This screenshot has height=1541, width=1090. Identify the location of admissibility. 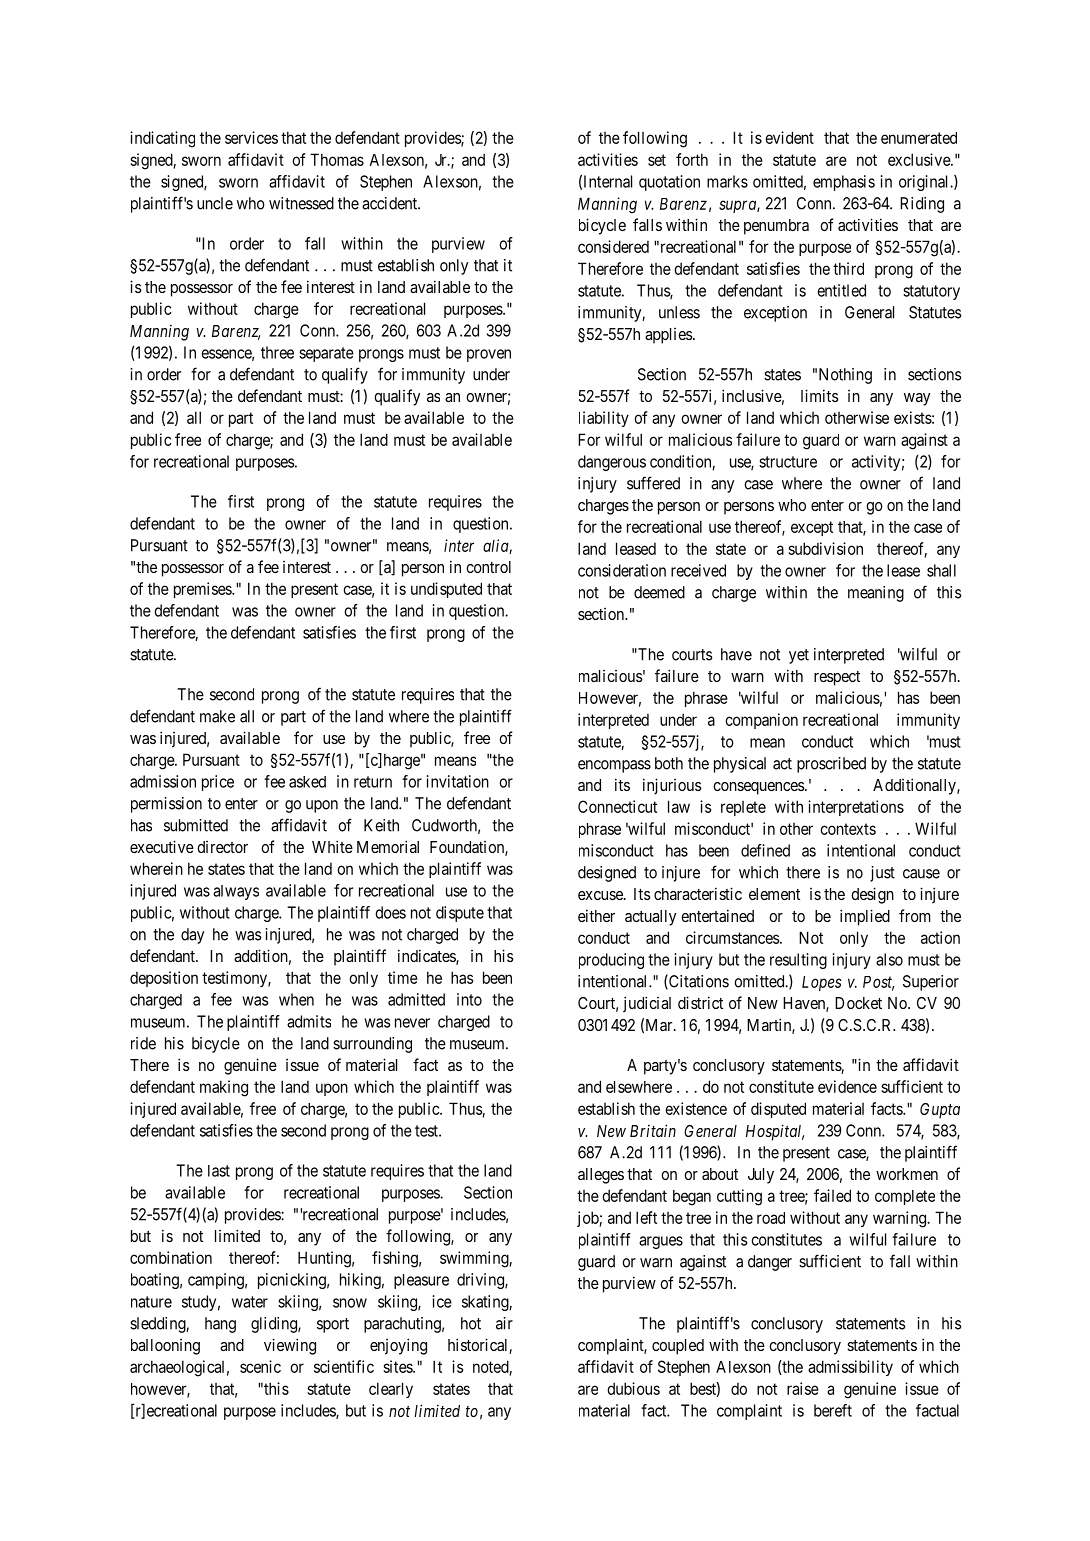
(850, 1368).
